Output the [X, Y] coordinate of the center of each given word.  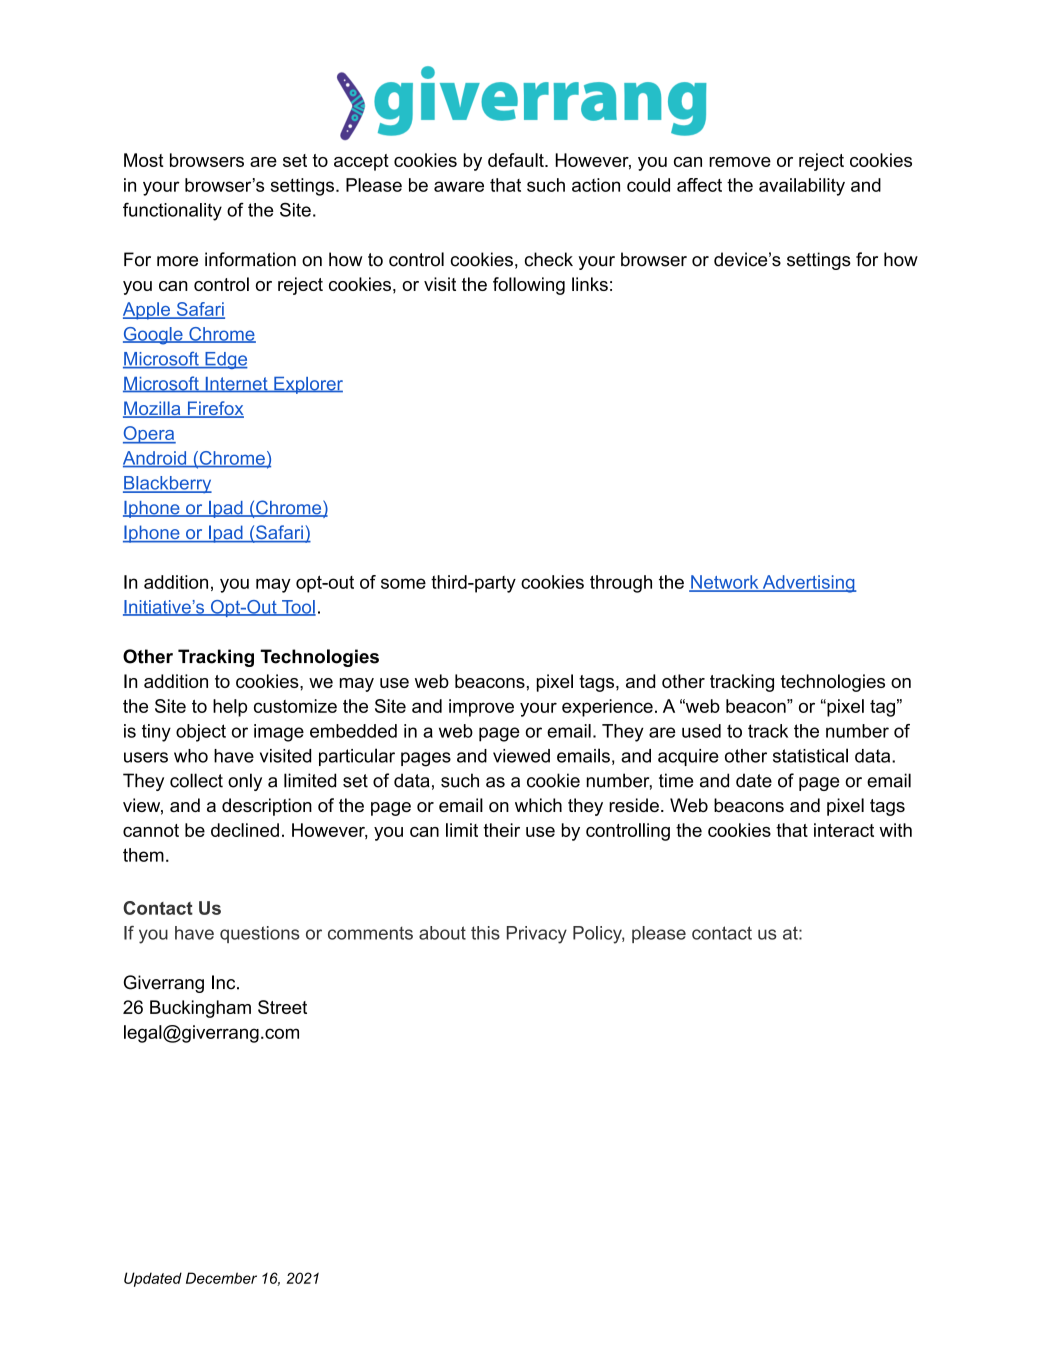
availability [802, 187]
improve [481, 708]
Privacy [537, 935]
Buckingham [200, 1009]
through [621, 584]
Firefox [214, 409]
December [221, 1278]
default [517, 160]
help [230, 708]
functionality [172, 211]
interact [844, 830]
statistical [810, 755]
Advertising [808, 584]
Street [282, 1007]
